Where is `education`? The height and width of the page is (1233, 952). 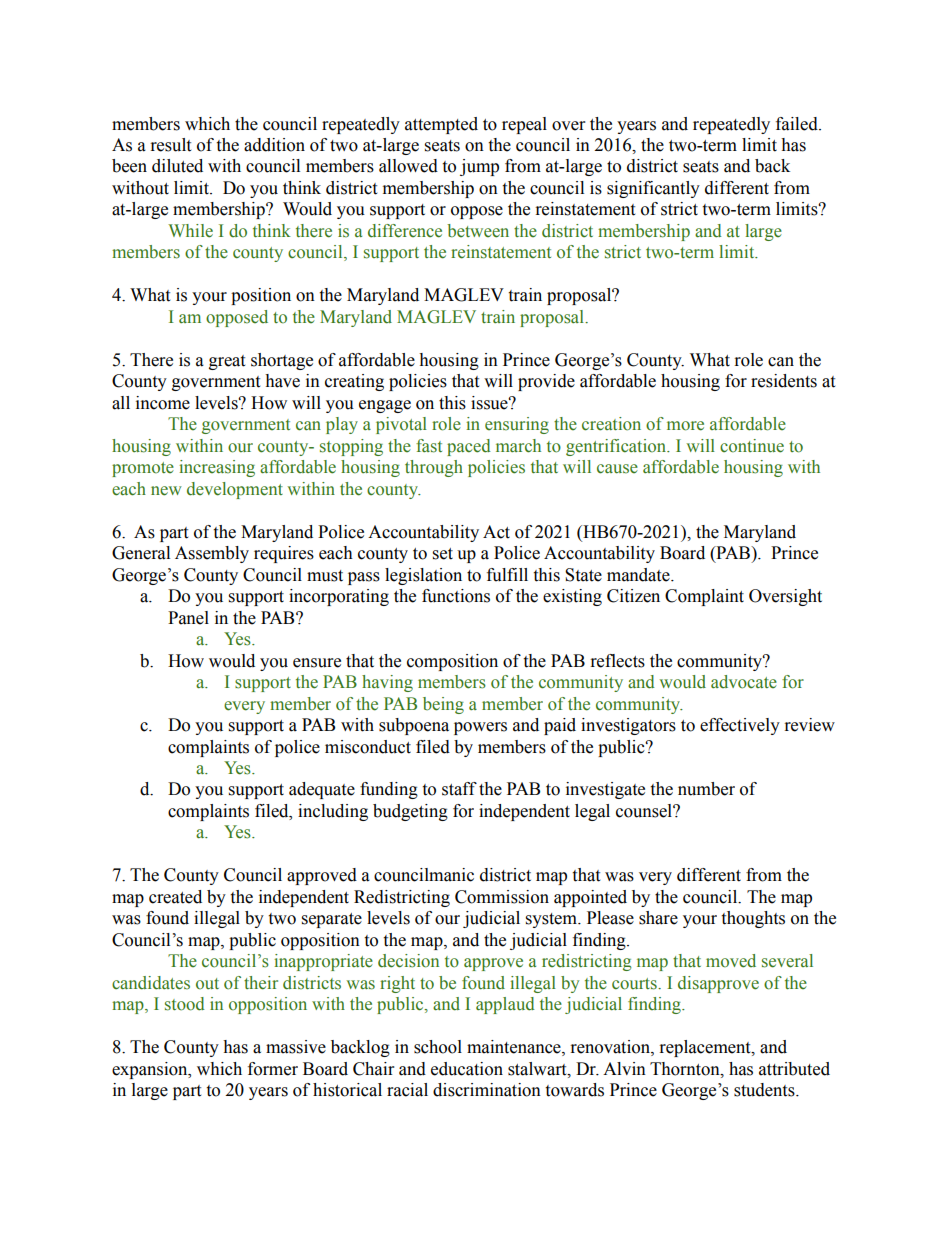
education is located at coordinates (467, 1069).
